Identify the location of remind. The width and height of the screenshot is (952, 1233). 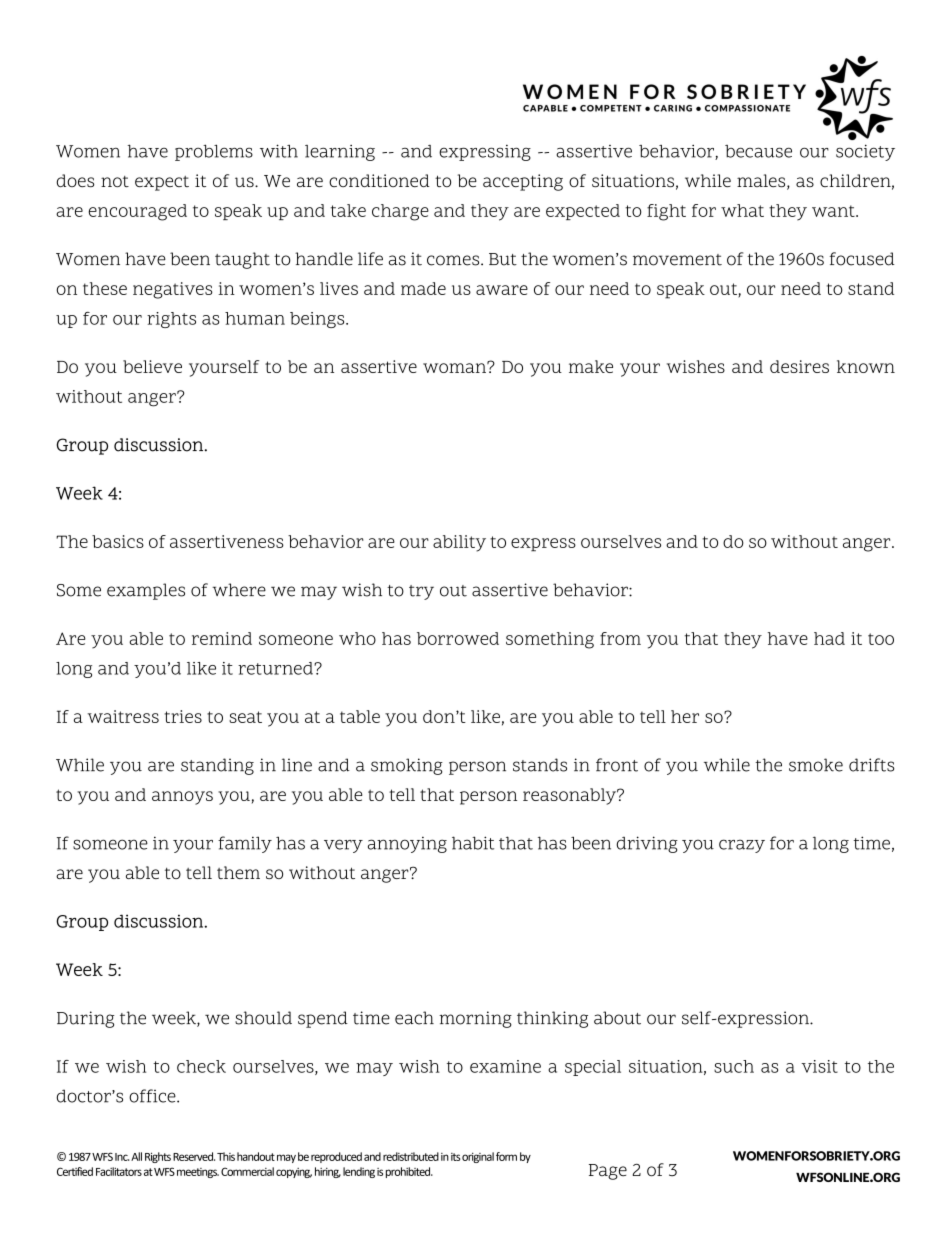
(222, 638).
